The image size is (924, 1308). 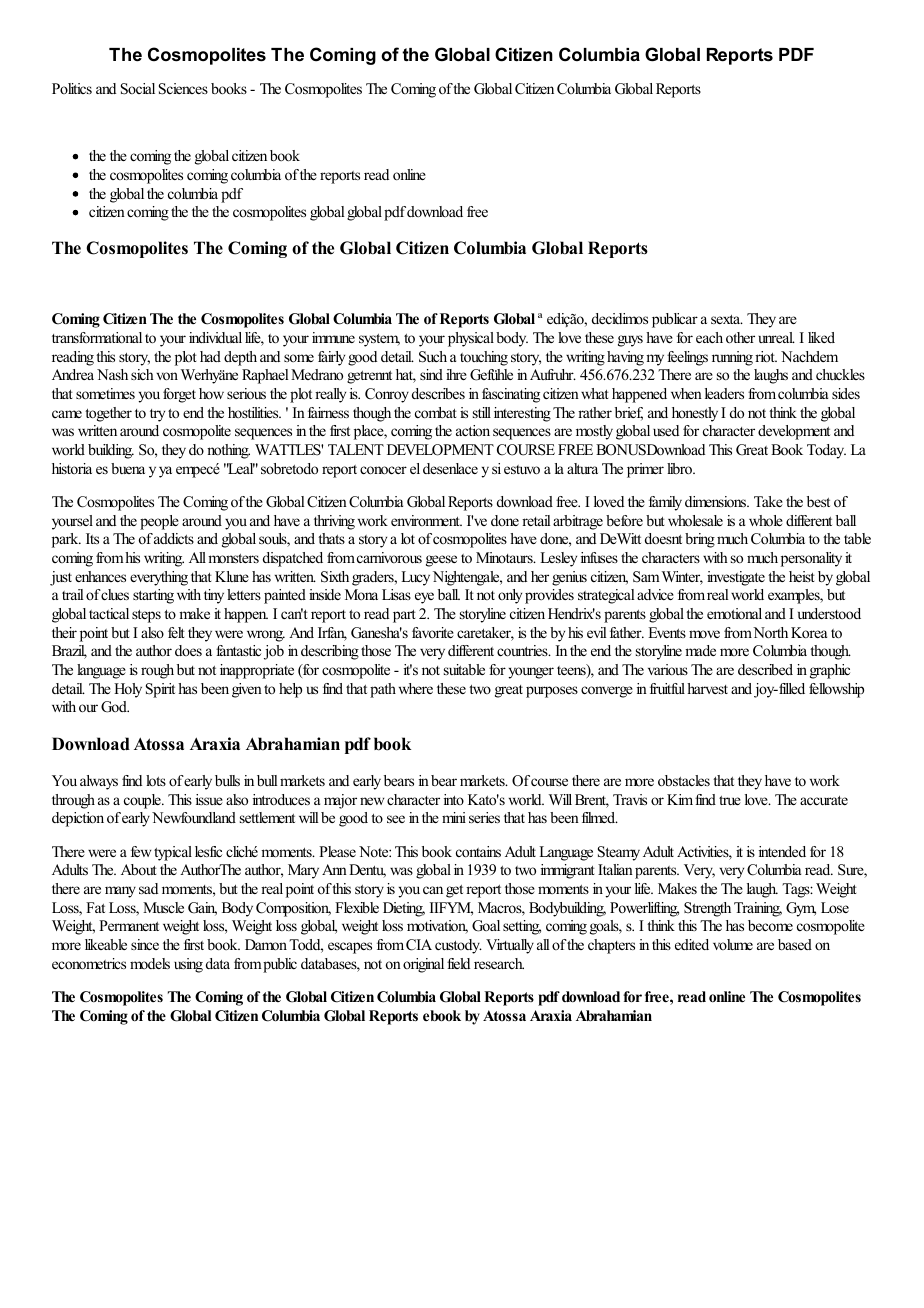 I want to click on models, so click(x=150, y=963).
